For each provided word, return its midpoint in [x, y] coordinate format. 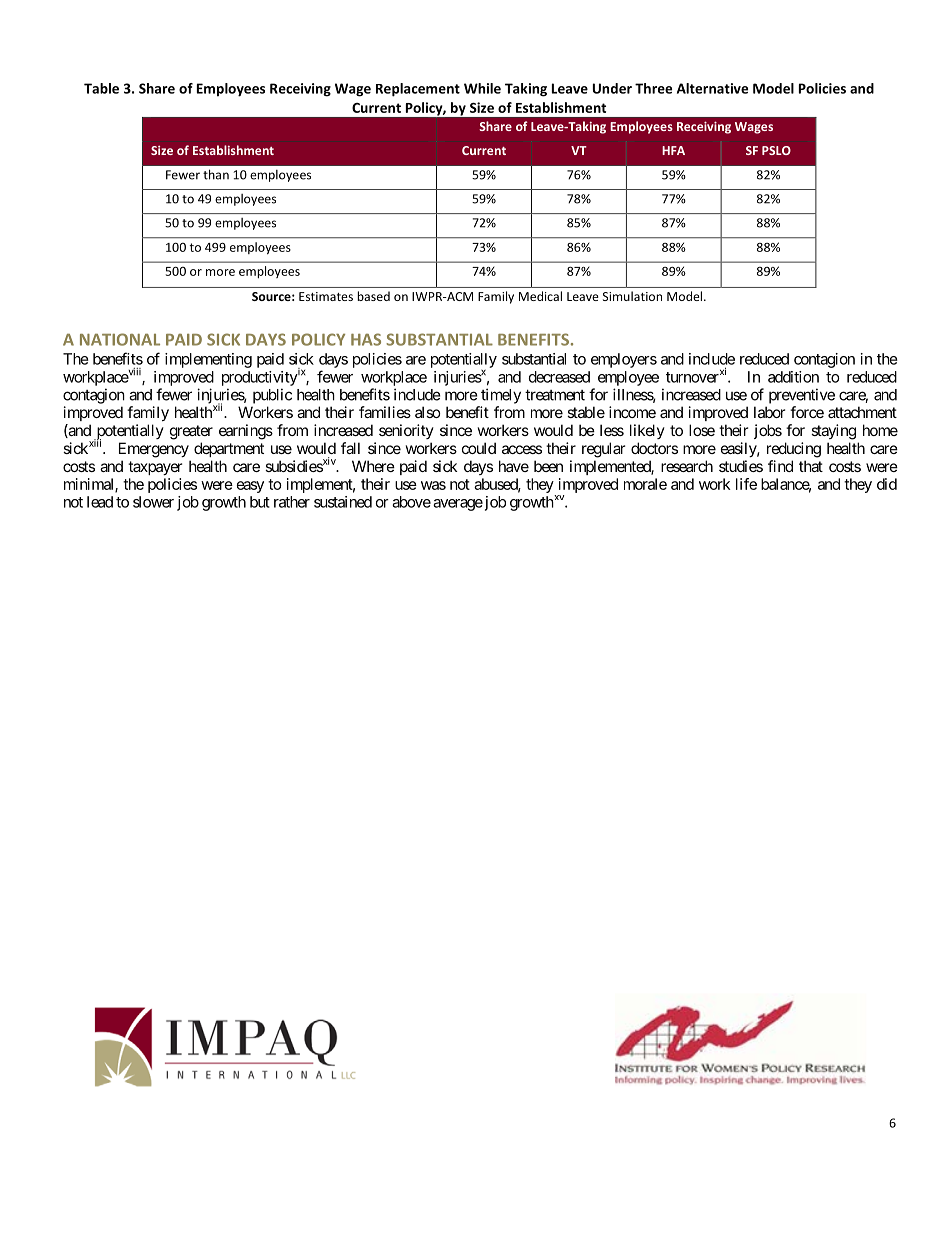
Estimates [326, 296]
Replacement [418, 90]
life [746, 484]
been [548, 466]
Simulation [632, 296]
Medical [540, 296]
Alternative [712, 88]
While [482, 88]
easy [250, 487]
